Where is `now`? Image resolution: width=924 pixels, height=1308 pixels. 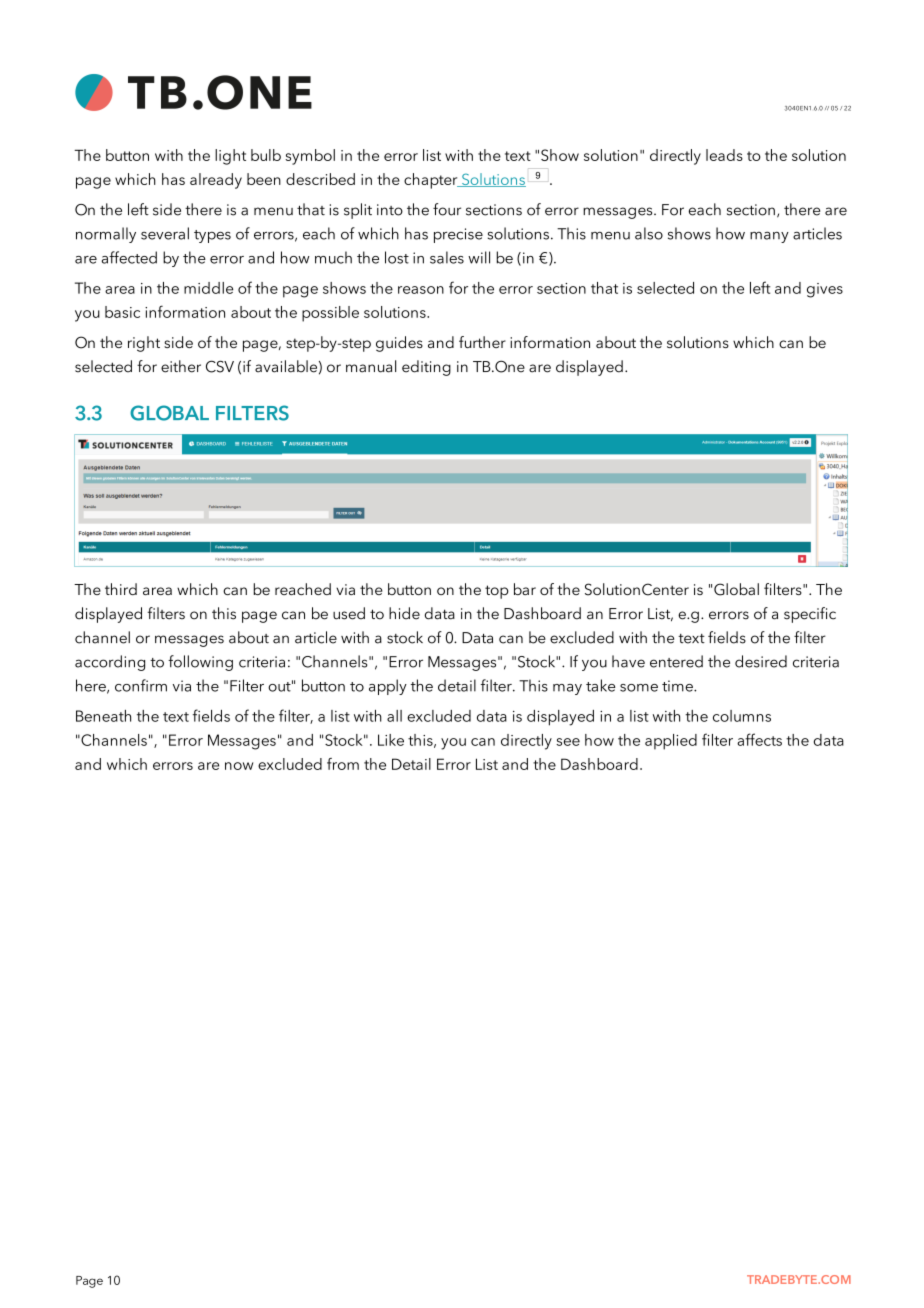
now is located at coordinates (239, 766).
